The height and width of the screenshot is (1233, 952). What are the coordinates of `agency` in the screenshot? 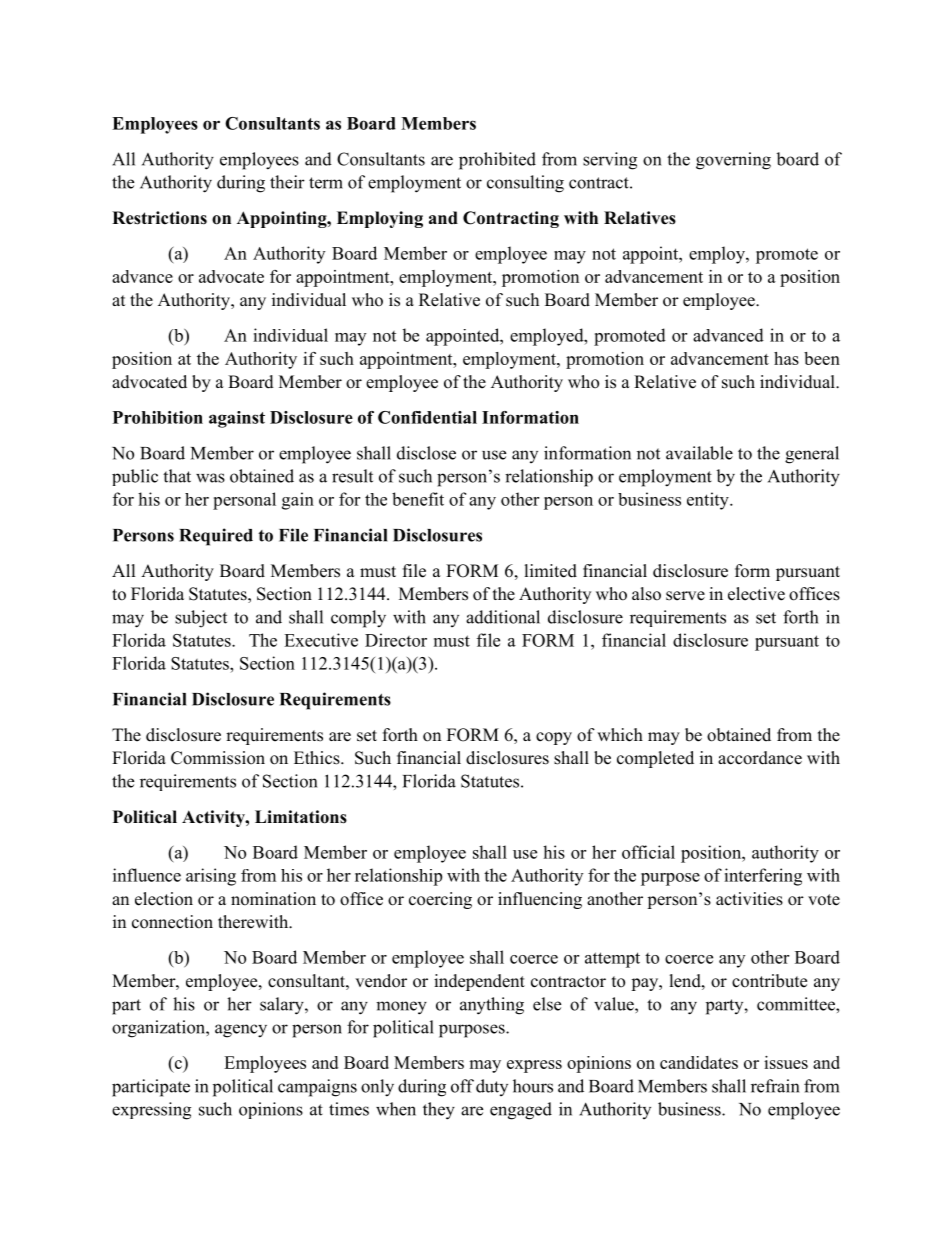 It's located at (241, 1031).
